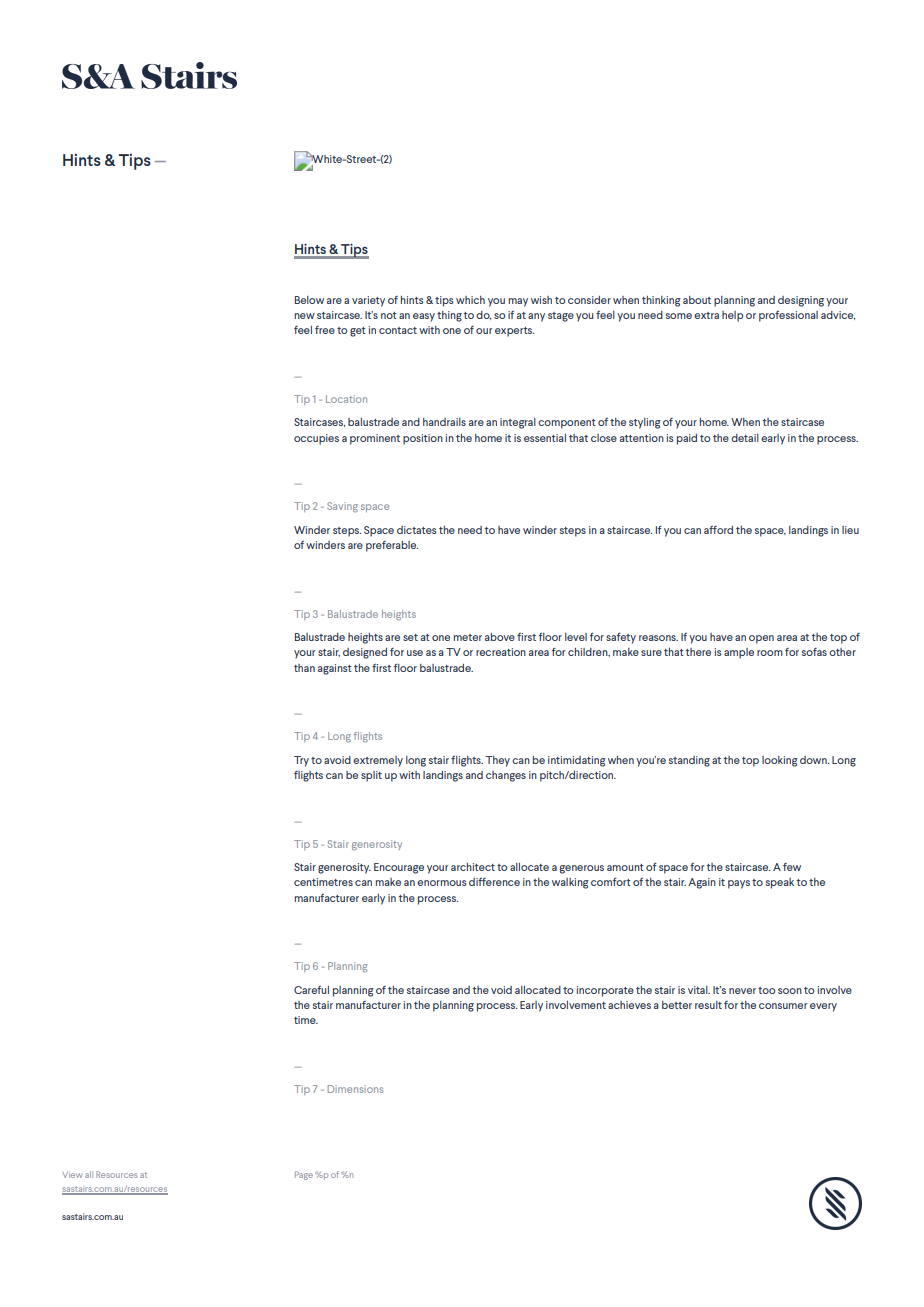  I want to click on Saving, so click(342, 507).
